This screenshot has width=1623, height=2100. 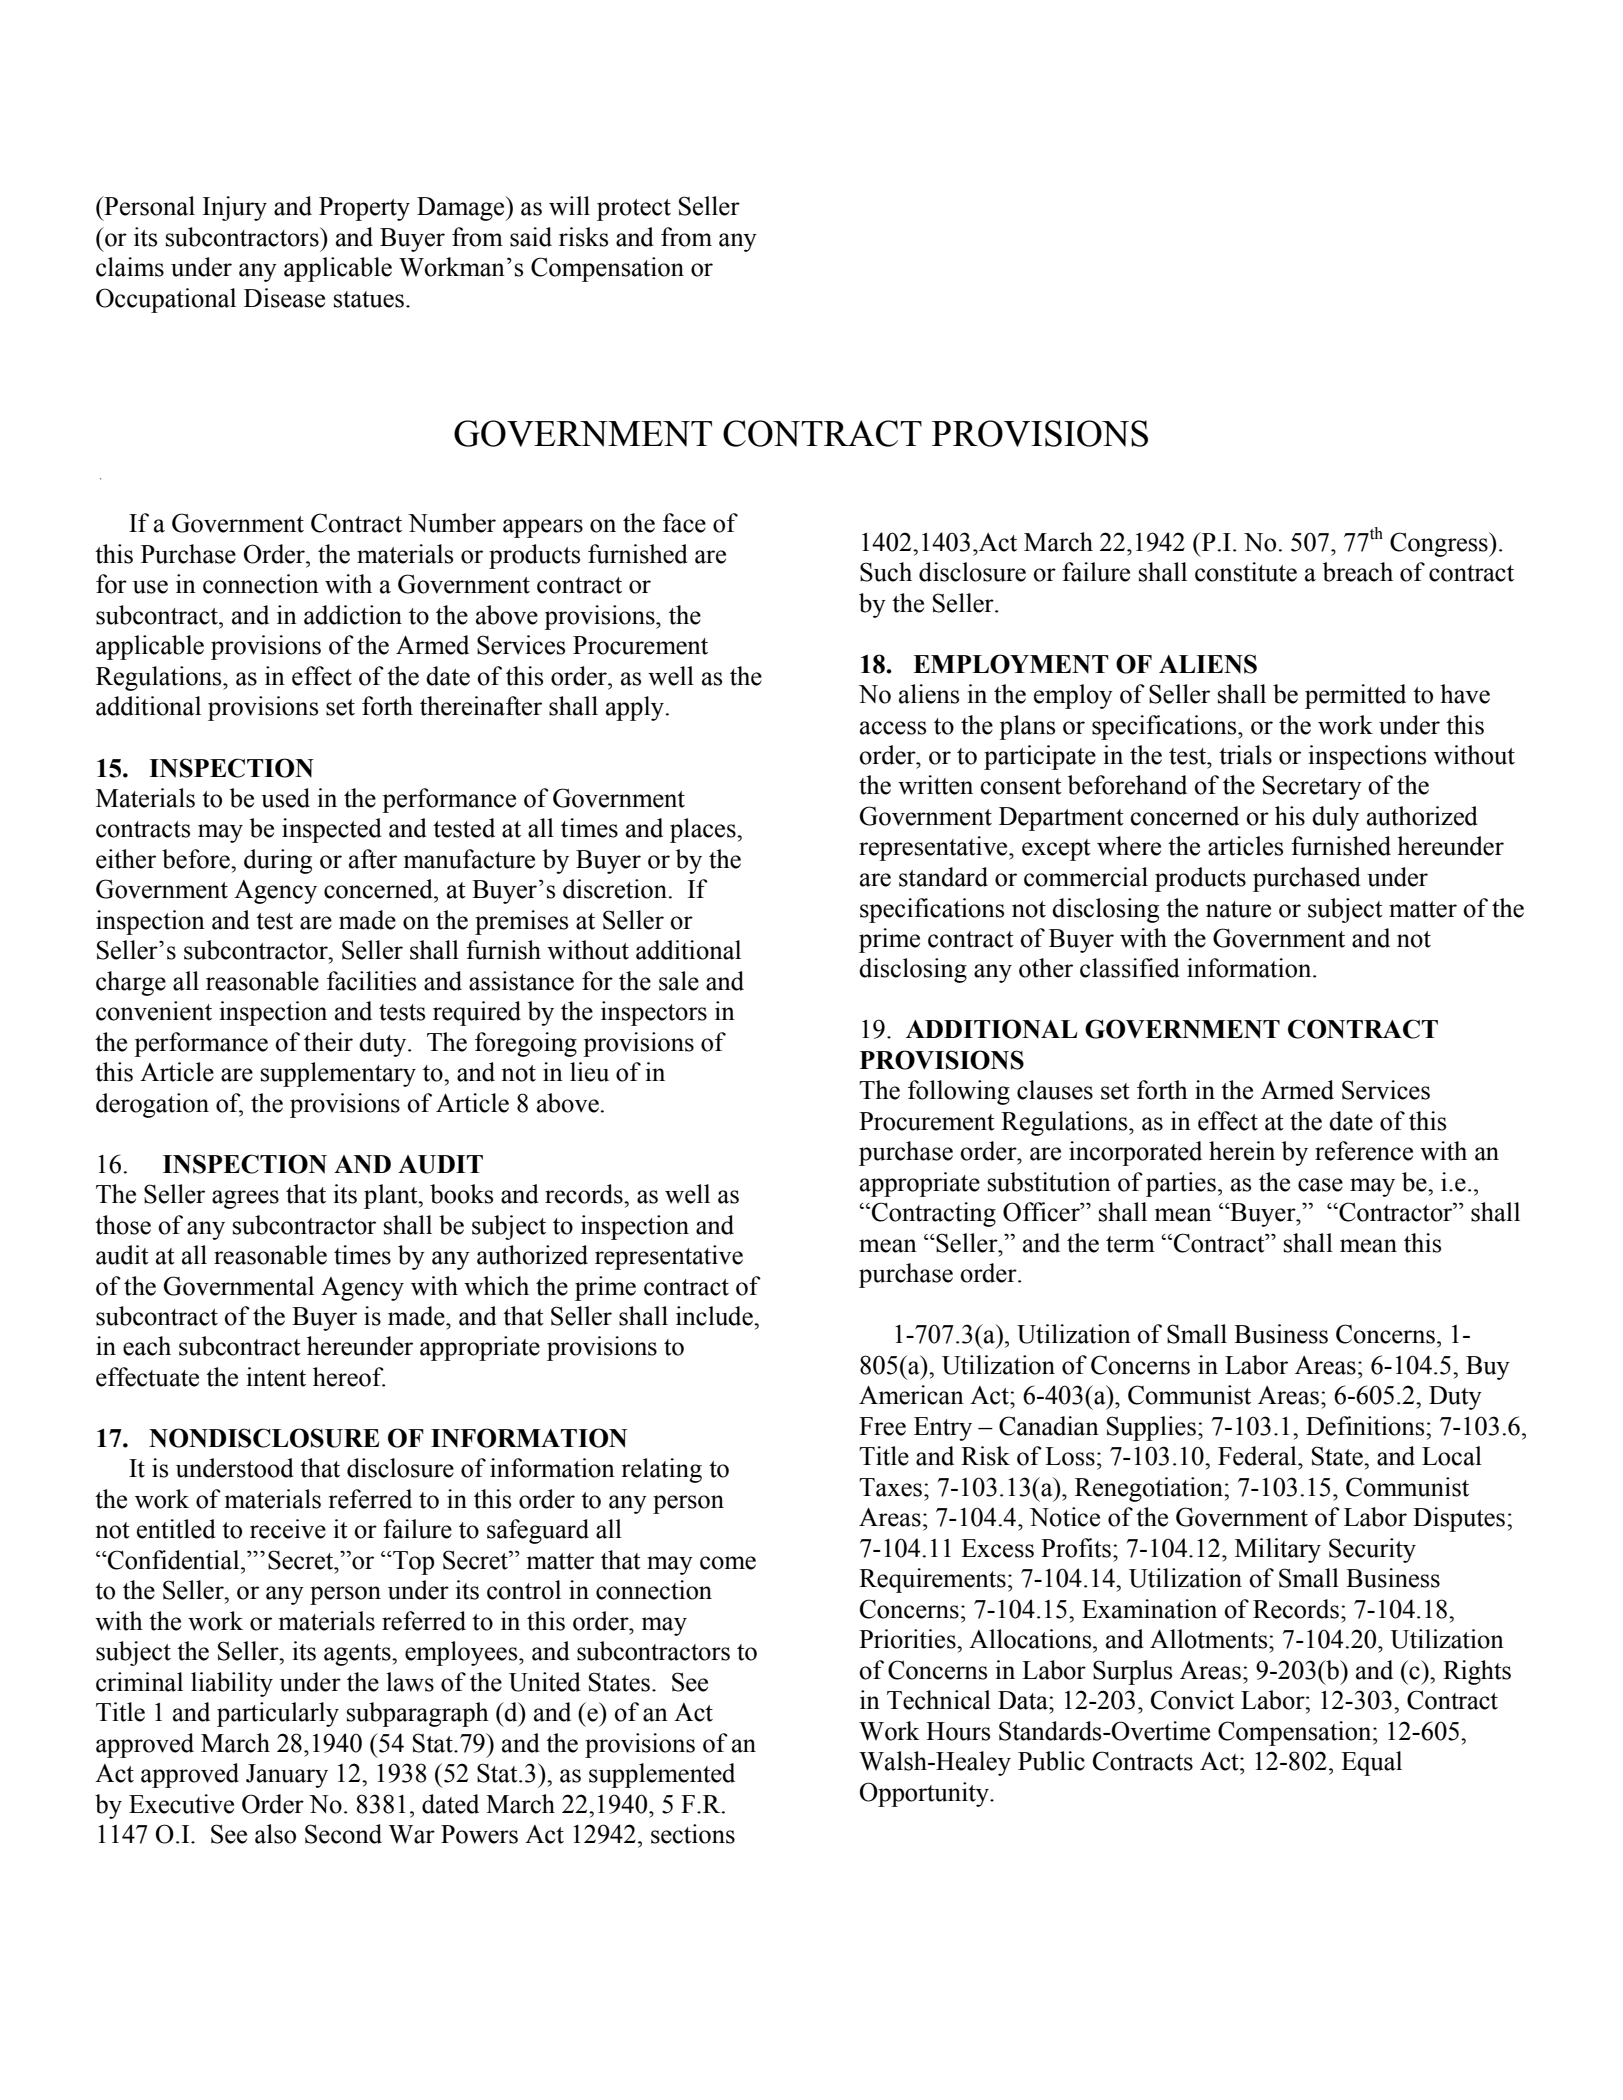 What do you see at coordinates (284, 298) in the screenshot?
I see `Disease` at bounding box center [284, 298].
